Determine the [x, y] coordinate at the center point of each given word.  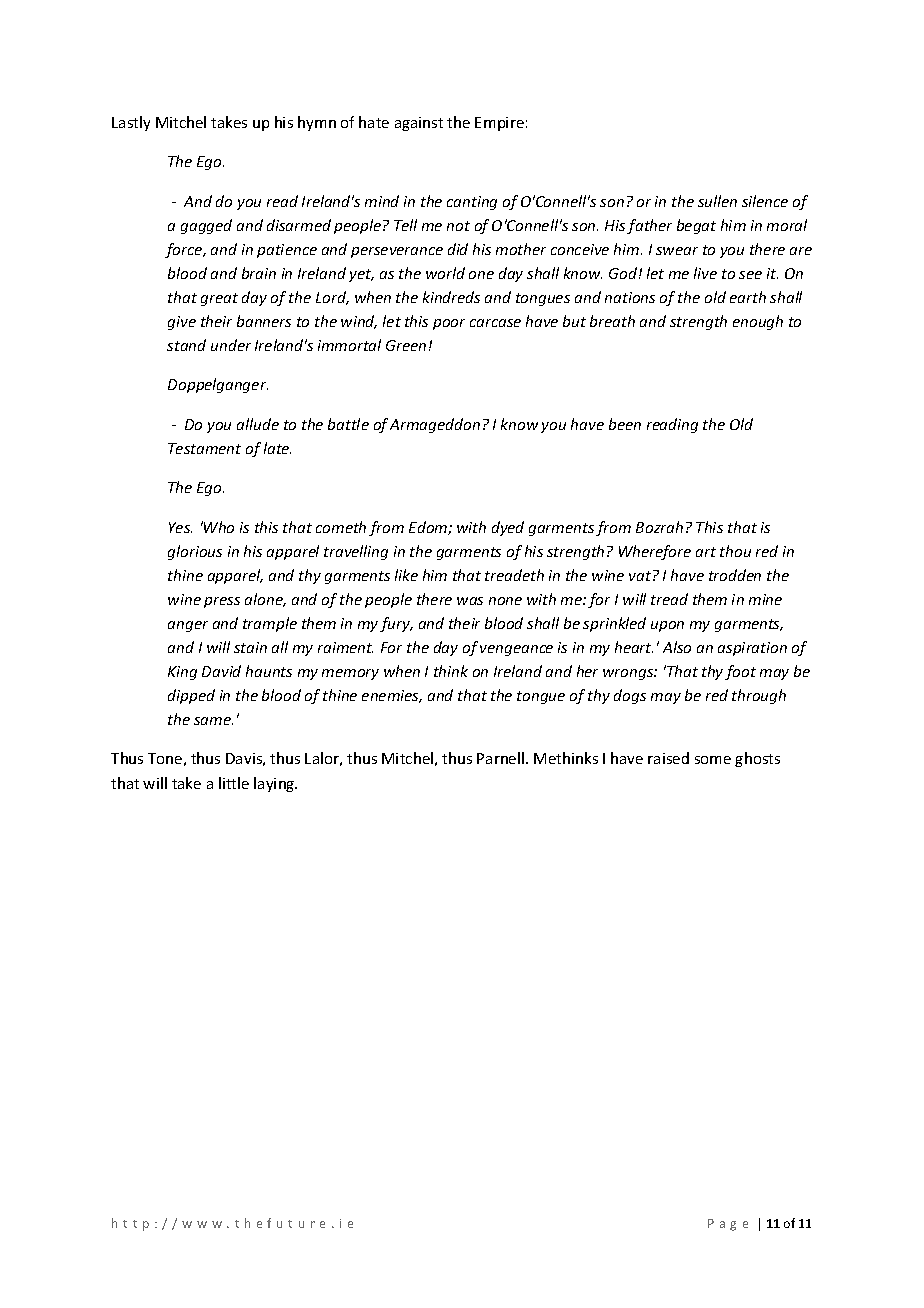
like [406, 575]
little [234, 783]
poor [449, 324]
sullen [717, 201]
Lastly [131, 123]
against [419, 124]
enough [758, 322]
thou [735, 551]
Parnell [502, 758]
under [231, 345]
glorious [195, 552]
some [713, 760]
